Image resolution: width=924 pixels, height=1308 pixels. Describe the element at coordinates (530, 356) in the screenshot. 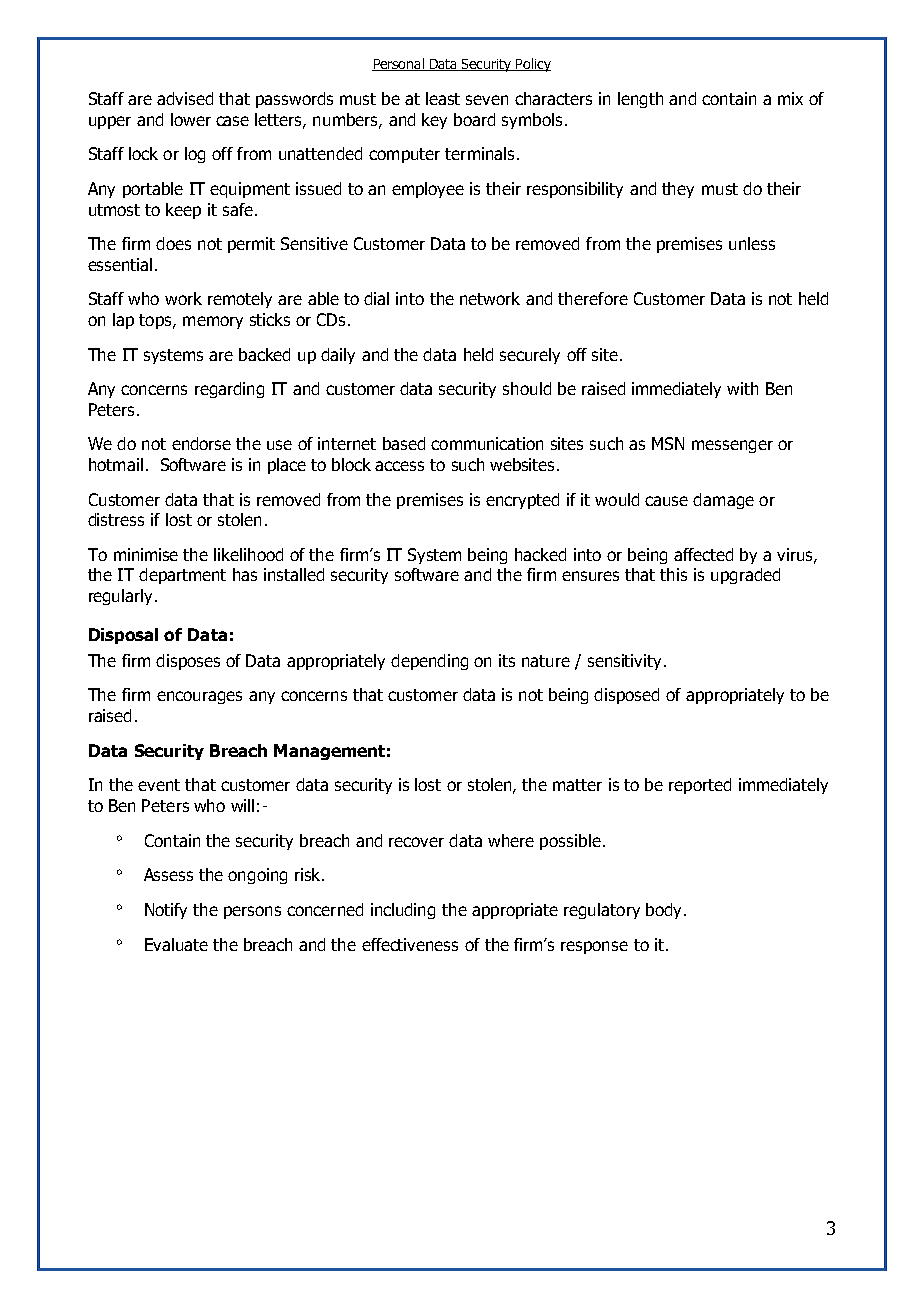

I see `securely` at that location.
